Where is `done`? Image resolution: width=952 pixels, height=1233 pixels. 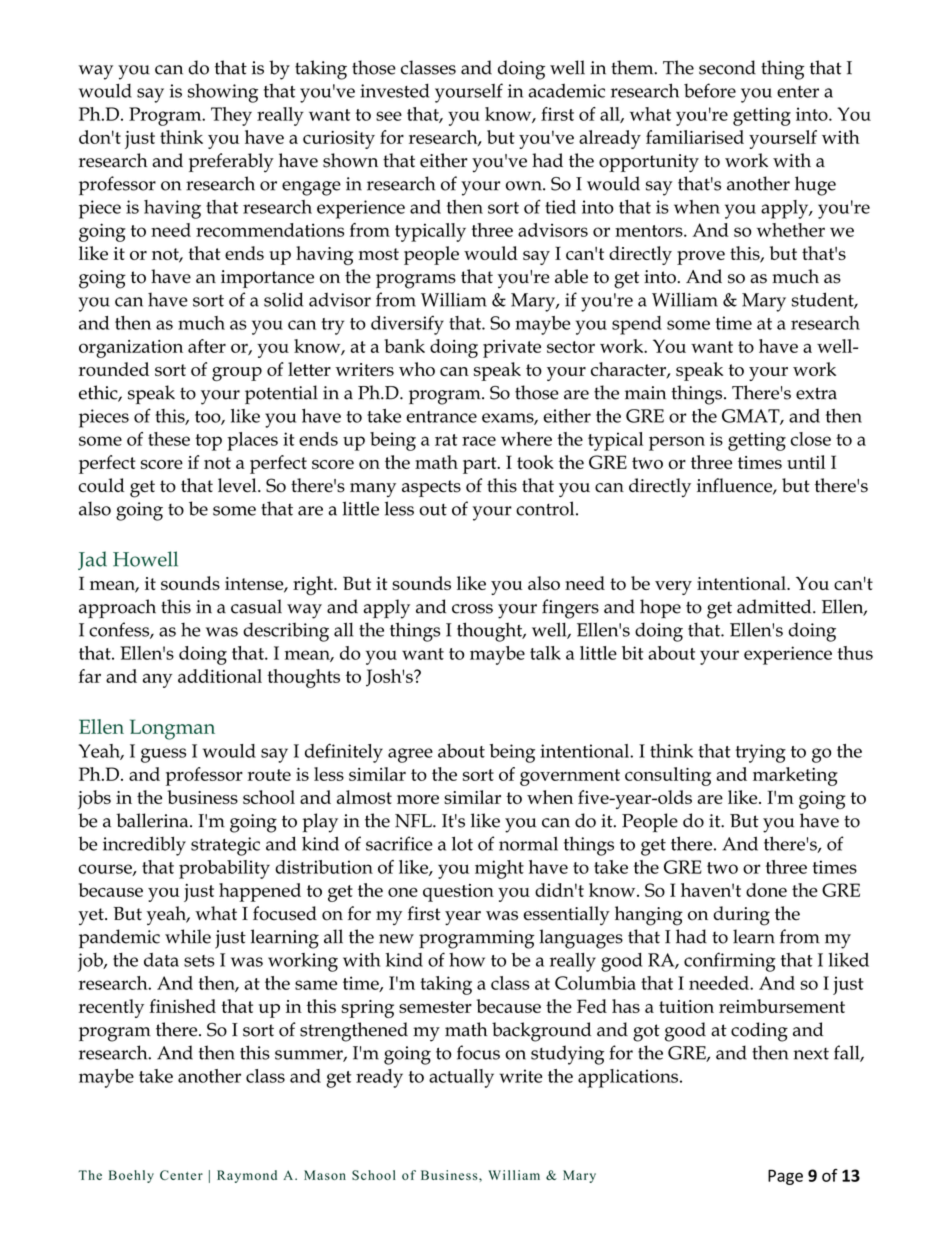
done is located at coordinates (766, 890).
